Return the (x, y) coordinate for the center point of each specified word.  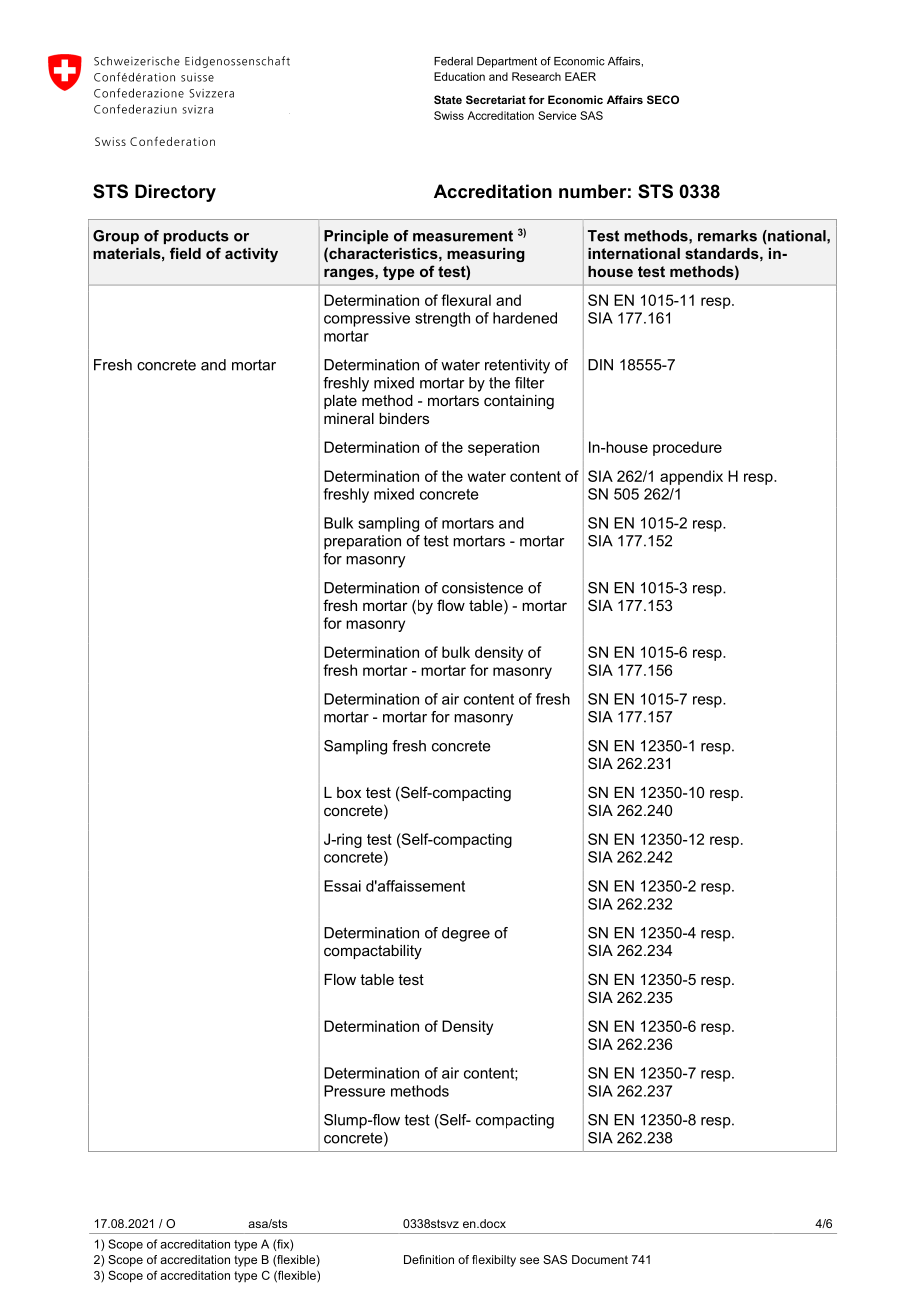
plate (340, 402)
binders (404, 418)
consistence (482, 588)
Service (557, 115)
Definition (429, 1259)
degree (466, 934)
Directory (175, 193)
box (349, 792)
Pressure (354, 1091)
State (448, 99)
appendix (691, 477)
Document (600, 1259)
